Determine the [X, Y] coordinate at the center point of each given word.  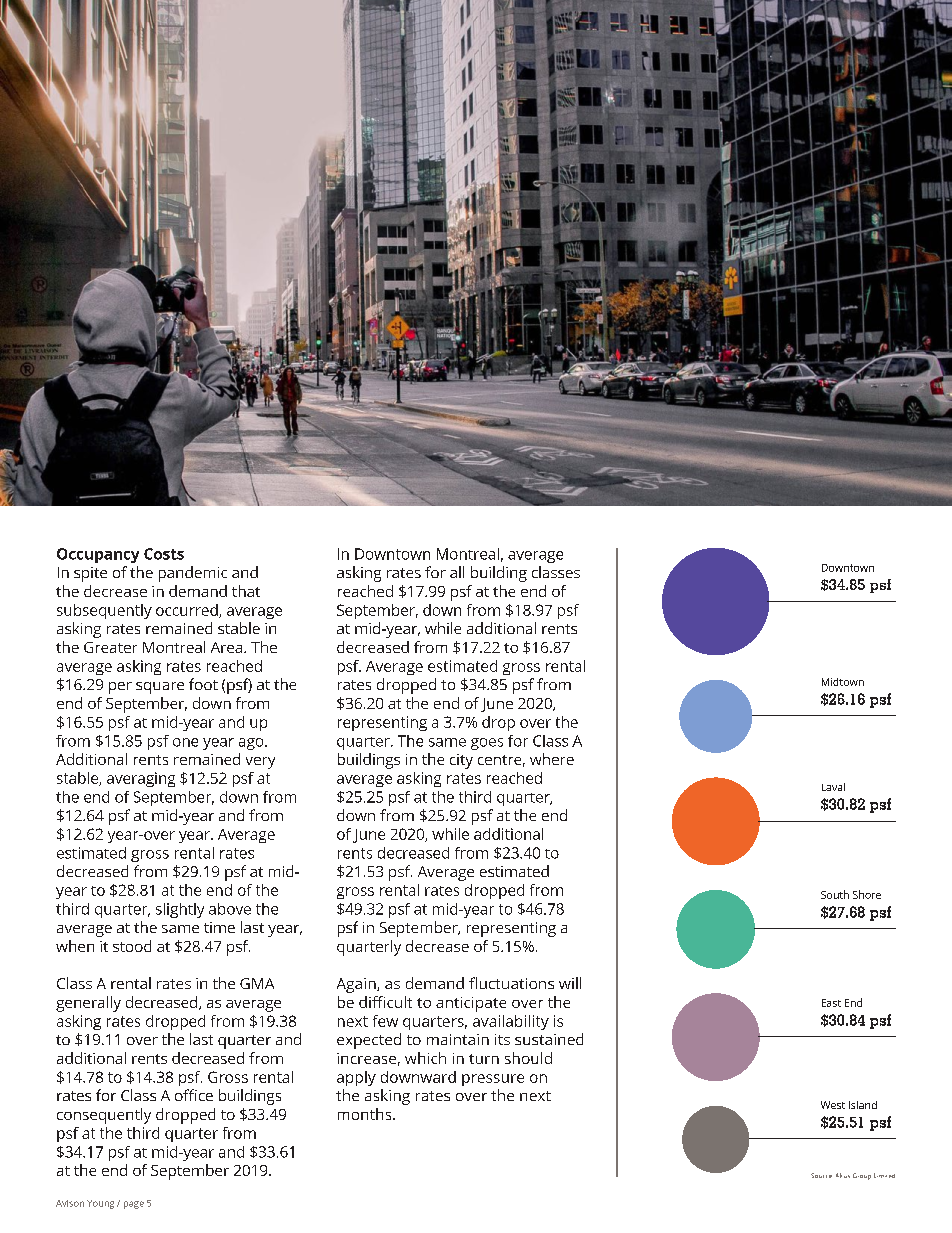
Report [666, 64]
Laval [833, 787]
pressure [493, 1080]
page [134, 1205]
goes [487, 744]
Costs [164, 554]
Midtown [843, 682]
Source [821, 1175]
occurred [188, 611]
